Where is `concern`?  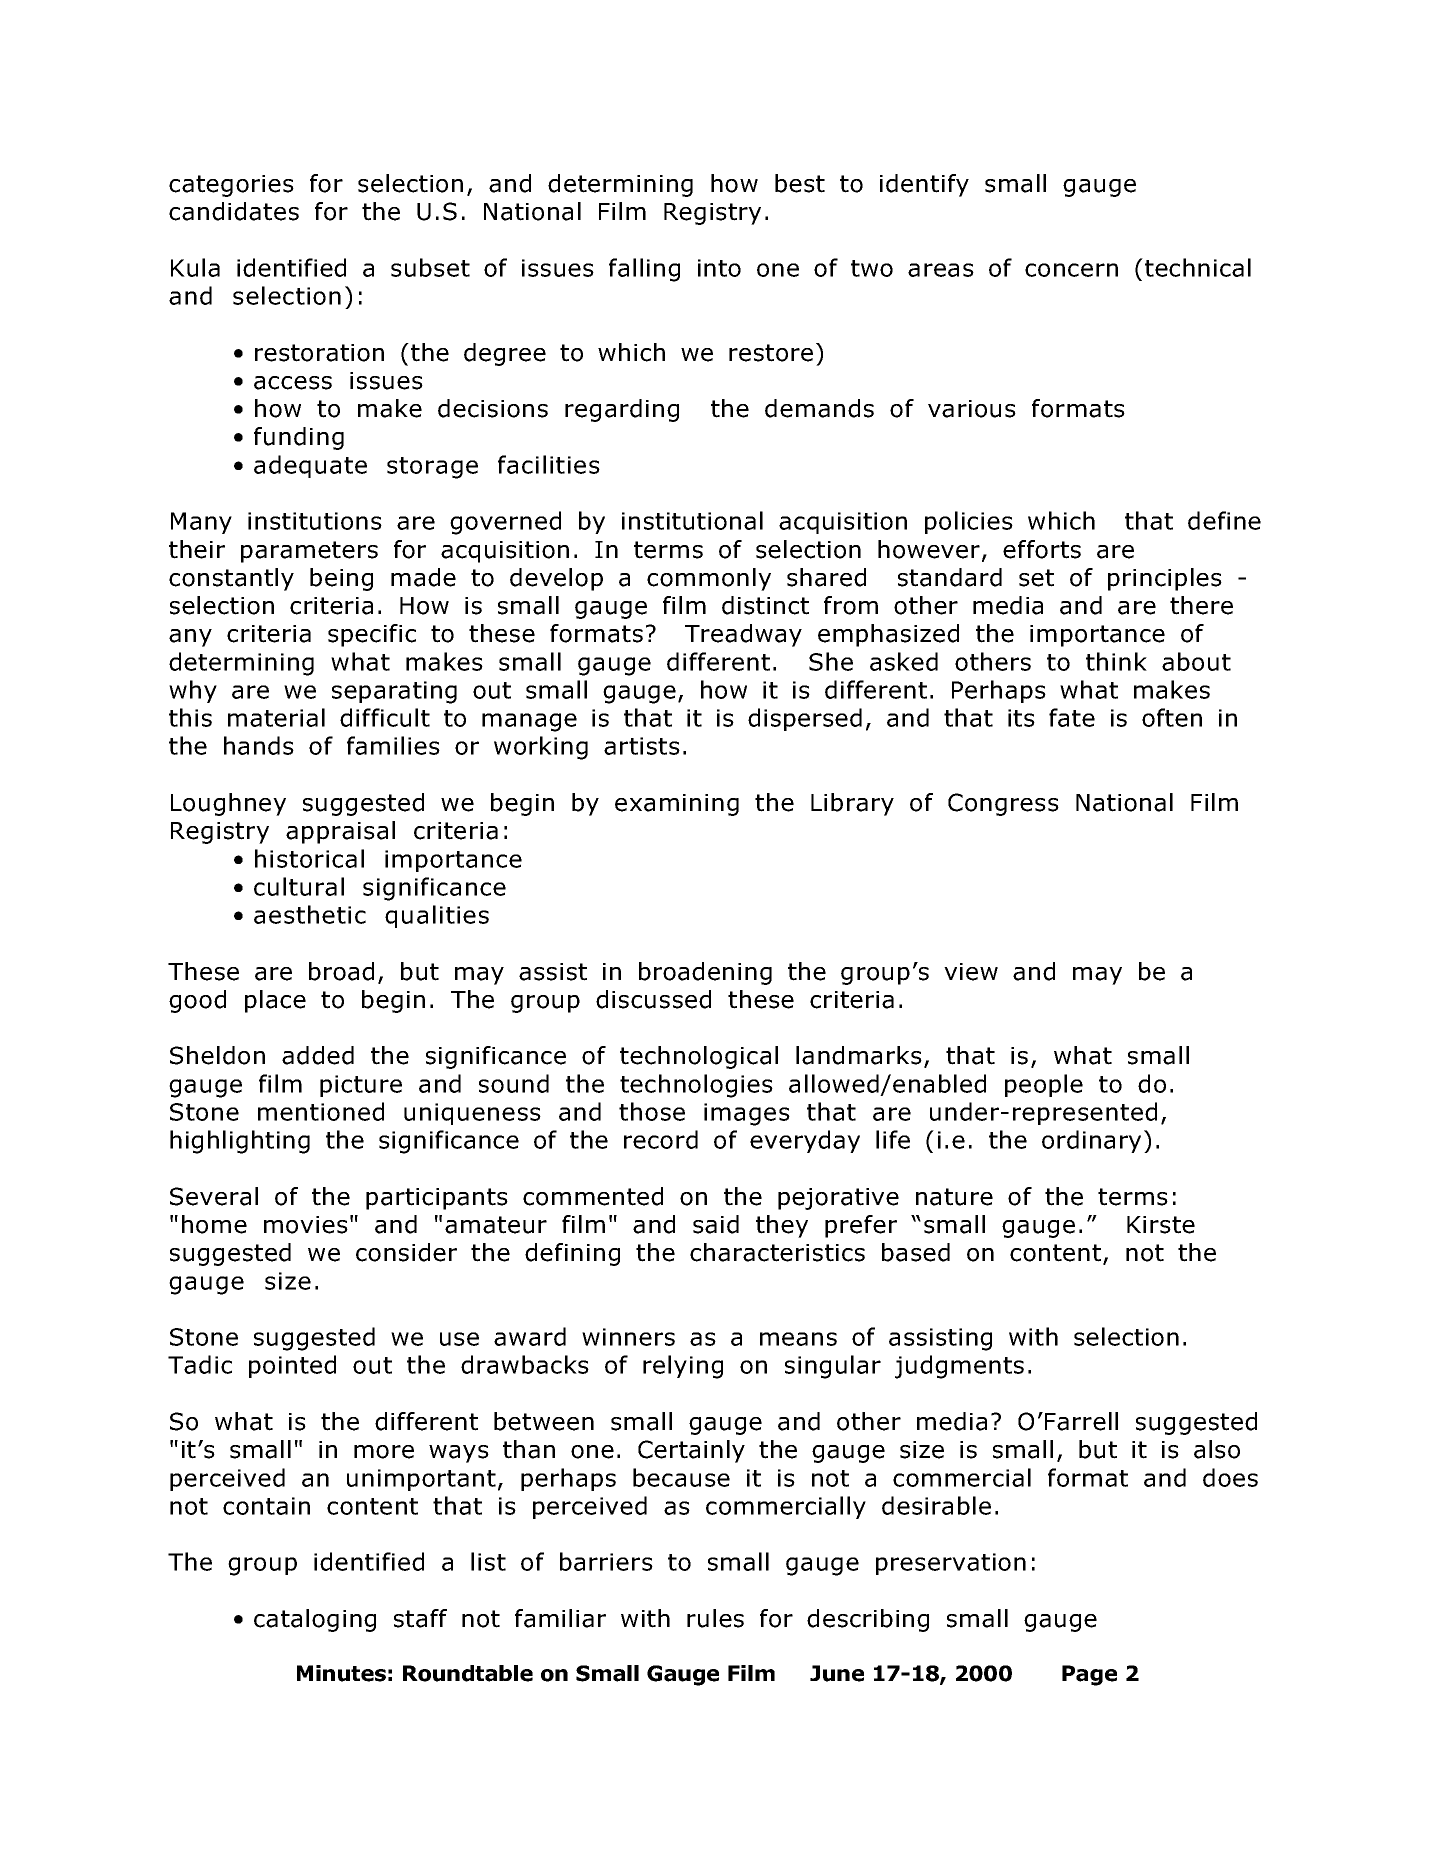 concern is located at coordinates (1071, 270).
